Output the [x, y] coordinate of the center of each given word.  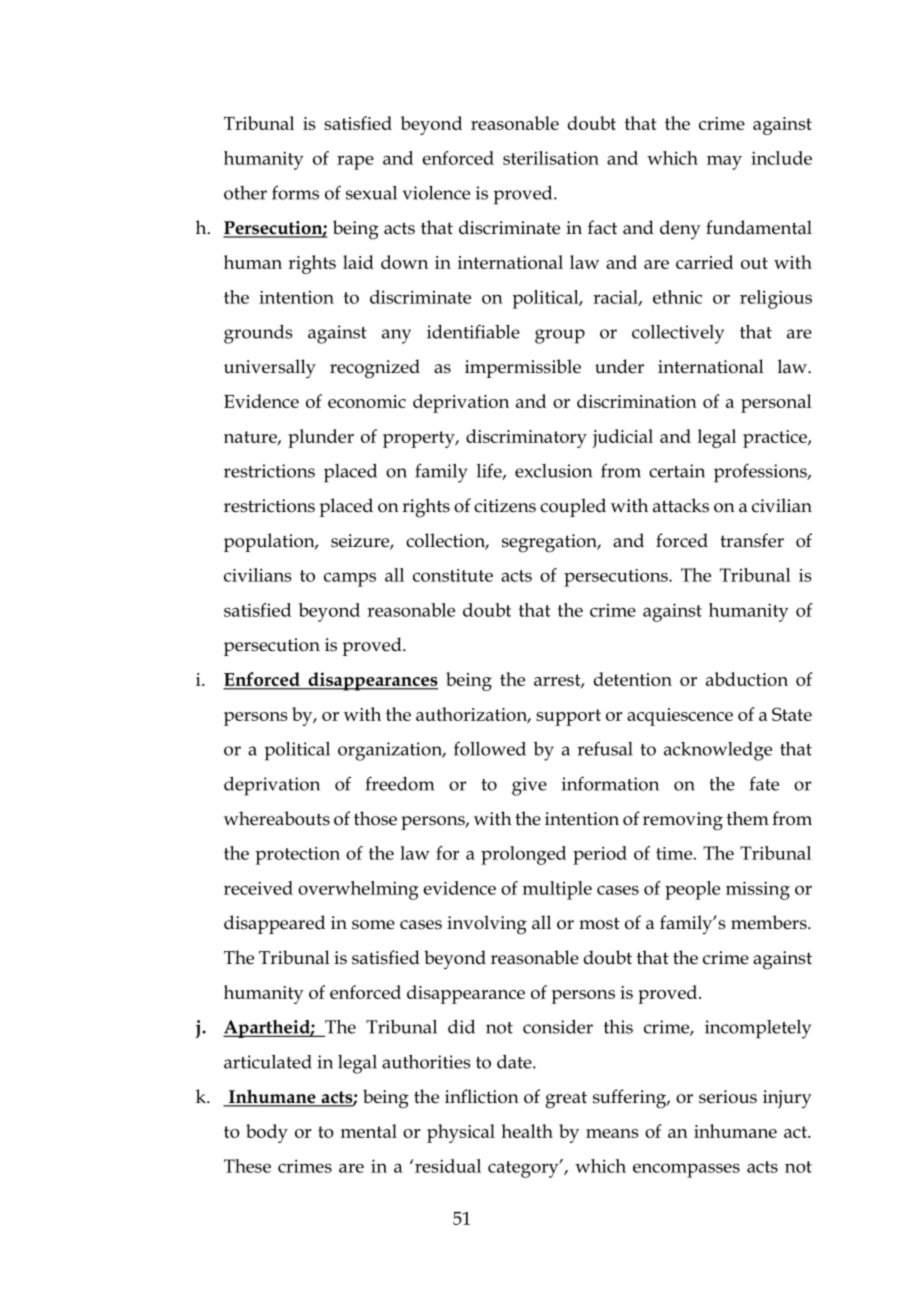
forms [295, 192]
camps [350, 579]
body [267, 1133]
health [527, 1131]
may [724, 162]
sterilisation [551, 158]
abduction [747, 679]
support [568, 717]
